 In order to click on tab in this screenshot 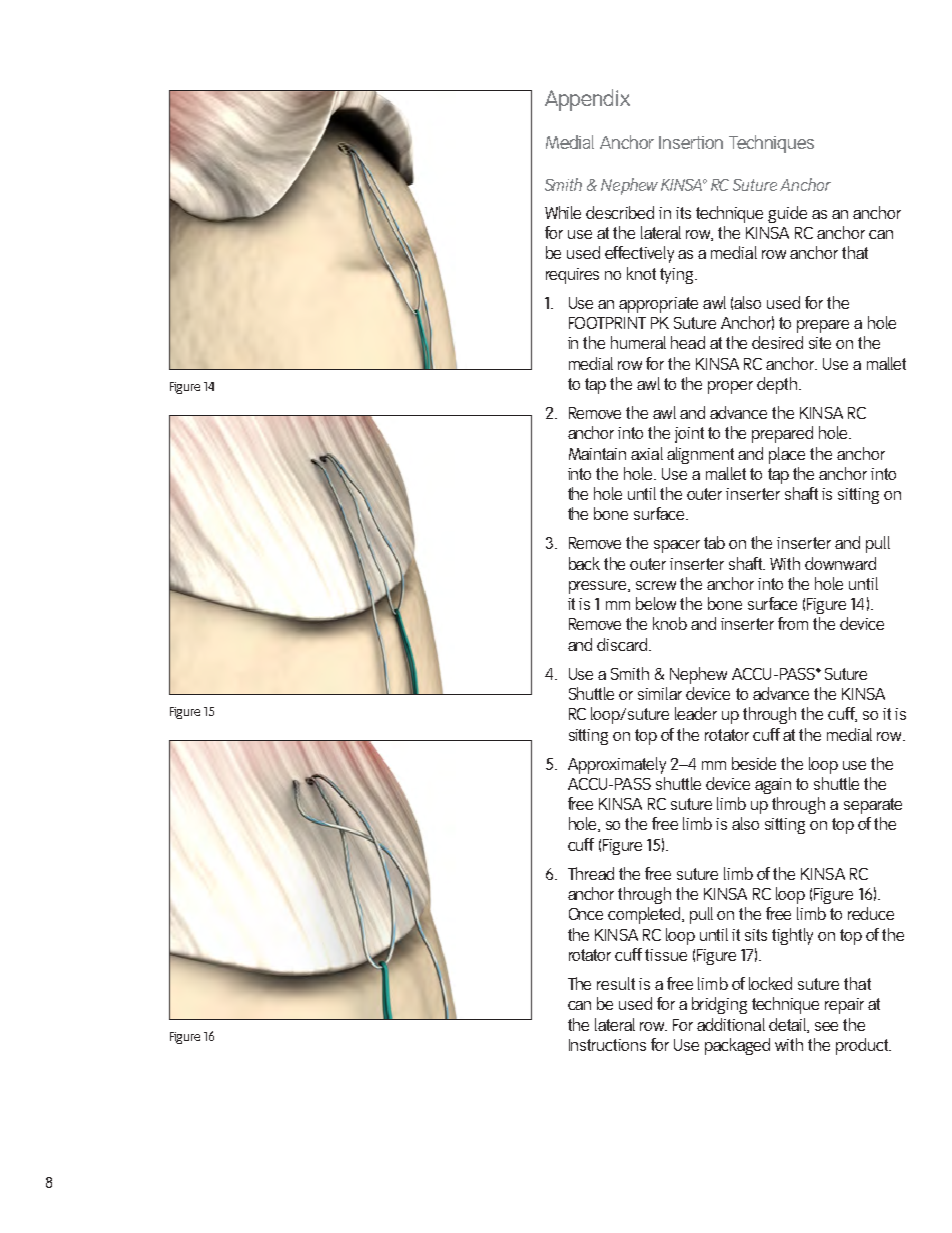, I will do `click(714, 542)`.
